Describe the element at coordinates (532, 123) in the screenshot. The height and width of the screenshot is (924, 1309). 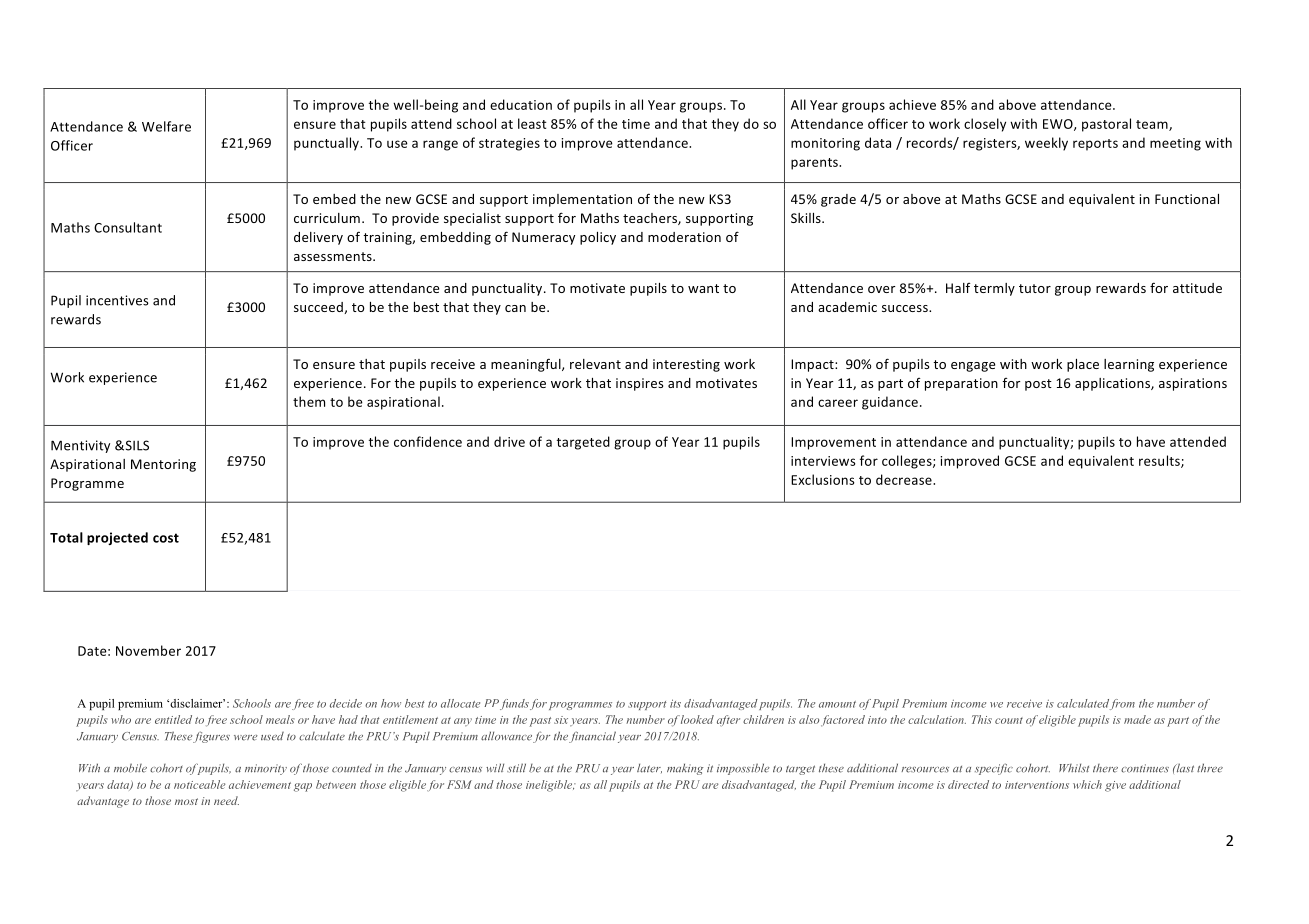
I see `least` at that location.
